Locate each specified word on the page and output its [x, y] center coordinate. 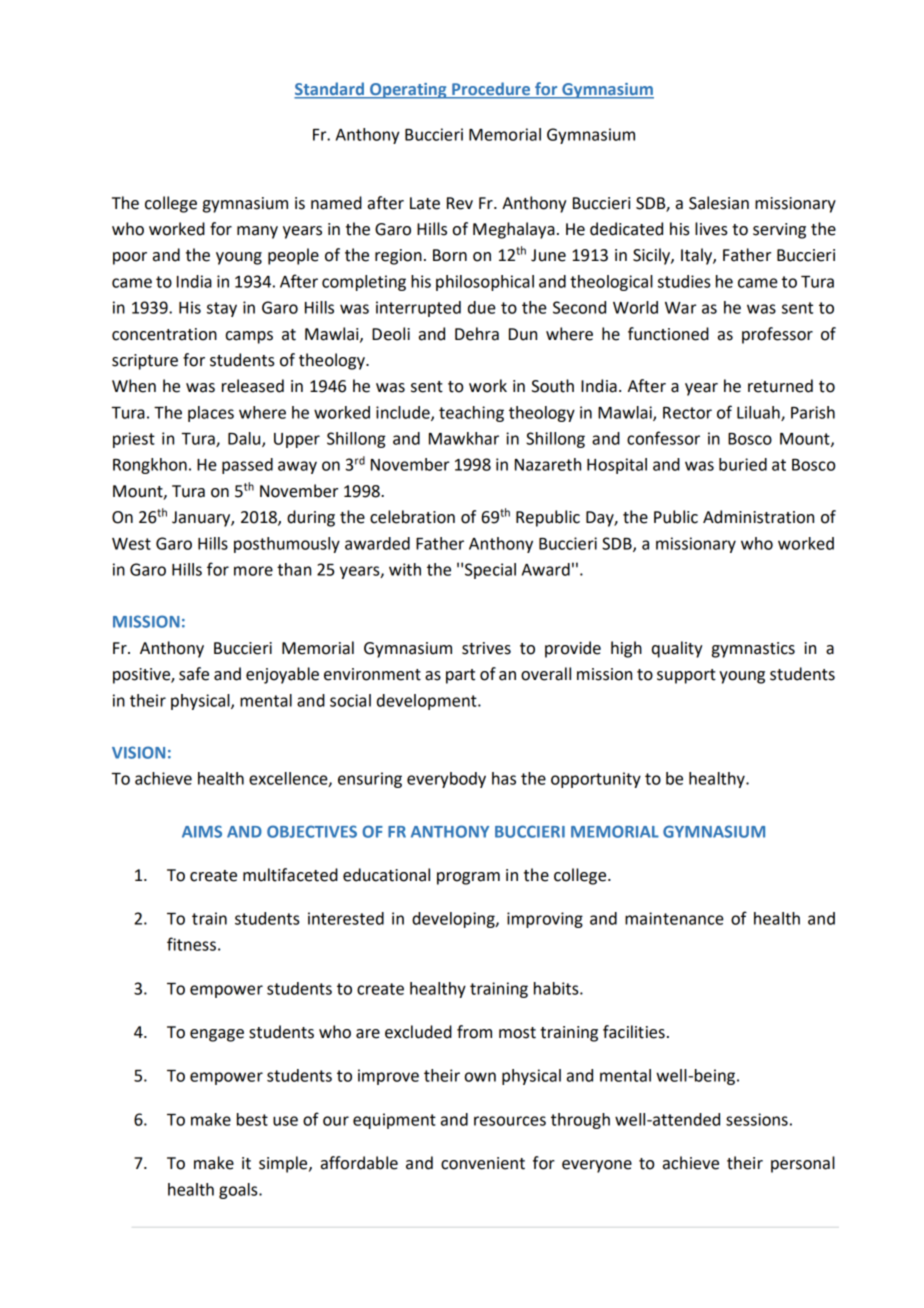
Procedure [491, 90]
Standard [330, 90]
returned [780, 386]
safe [194, 674]
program [468, 878]
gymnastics [753, 650]
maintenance [674, 918]
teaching [471, 414]
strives [486, 648]
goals [239, 1191]
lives [711, 229]
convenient [483, 1163]
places [211, 414]
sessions [757, 1119]
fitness [191, 944]
